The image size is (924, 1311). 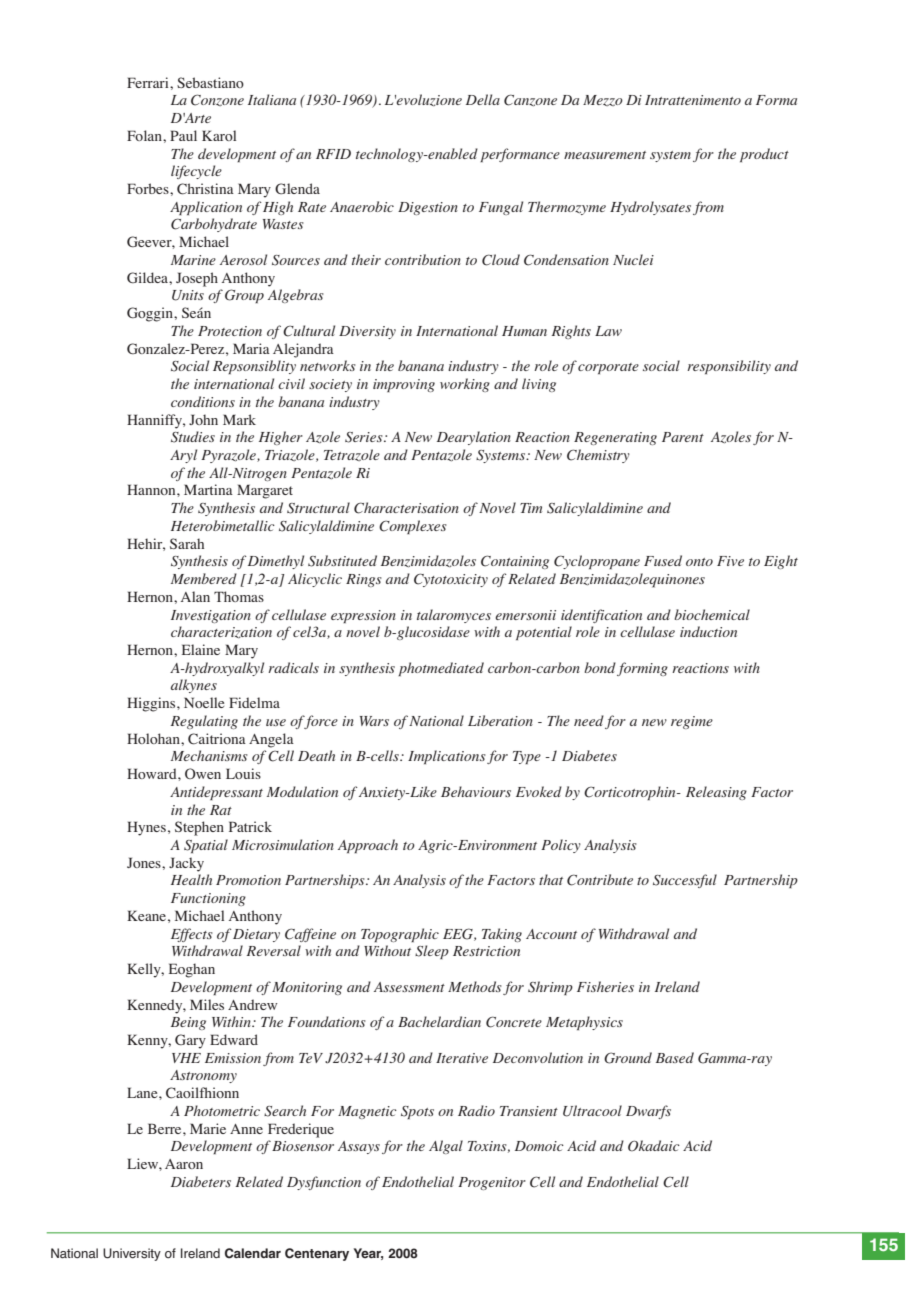 I want to click on Aaron, so click(x=184, y=1164).
